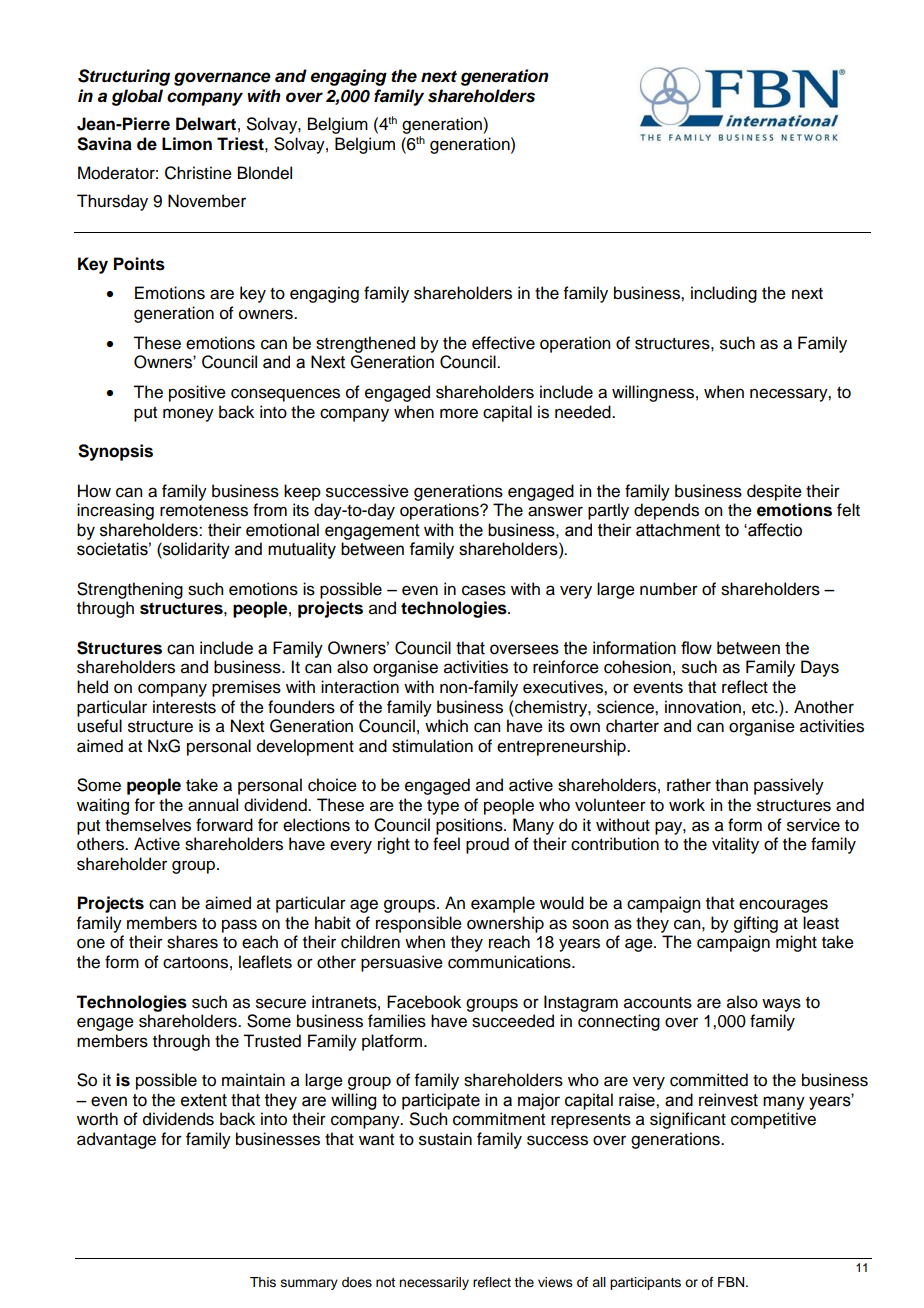 The width and height of the image is (924, 1308). I want to click on vitality, so click(735, 845).
